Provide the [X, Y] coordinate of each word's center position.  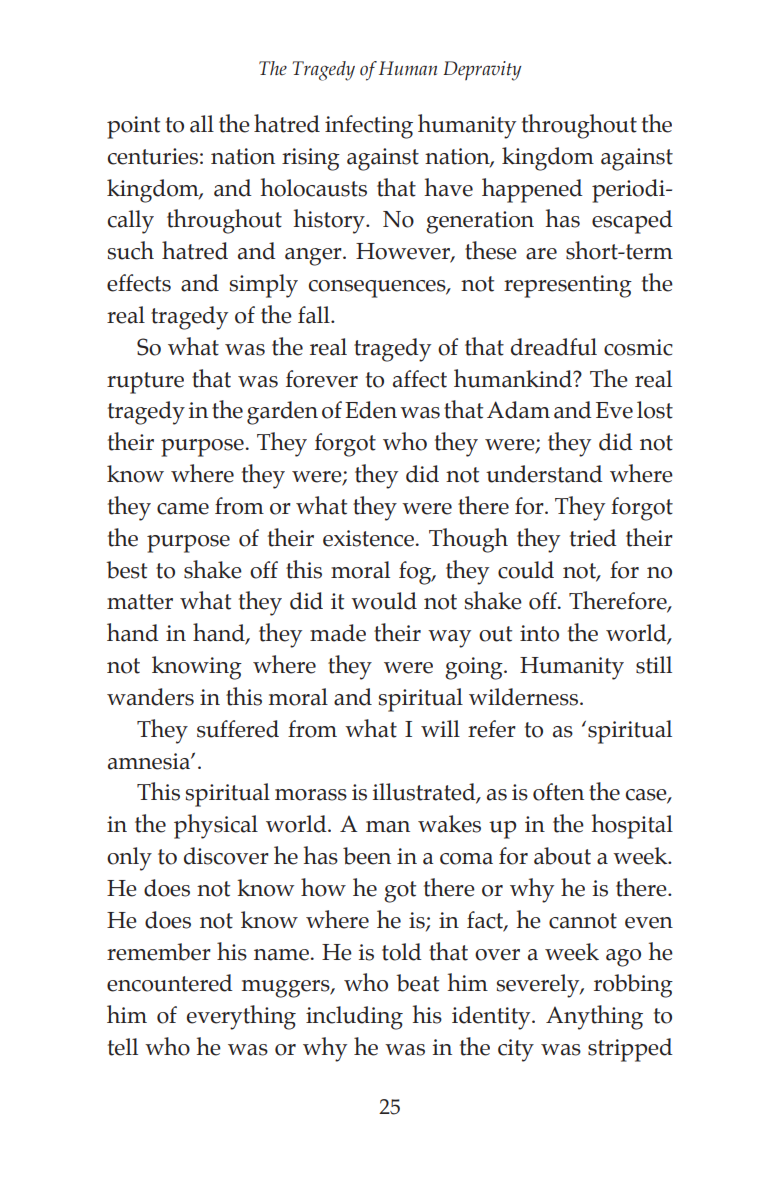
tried [593, 538]
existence [368, 538]
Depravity [482, 71]
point [133, 127]
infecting [369, 127]
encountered [170, 983]
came [183, 509]
